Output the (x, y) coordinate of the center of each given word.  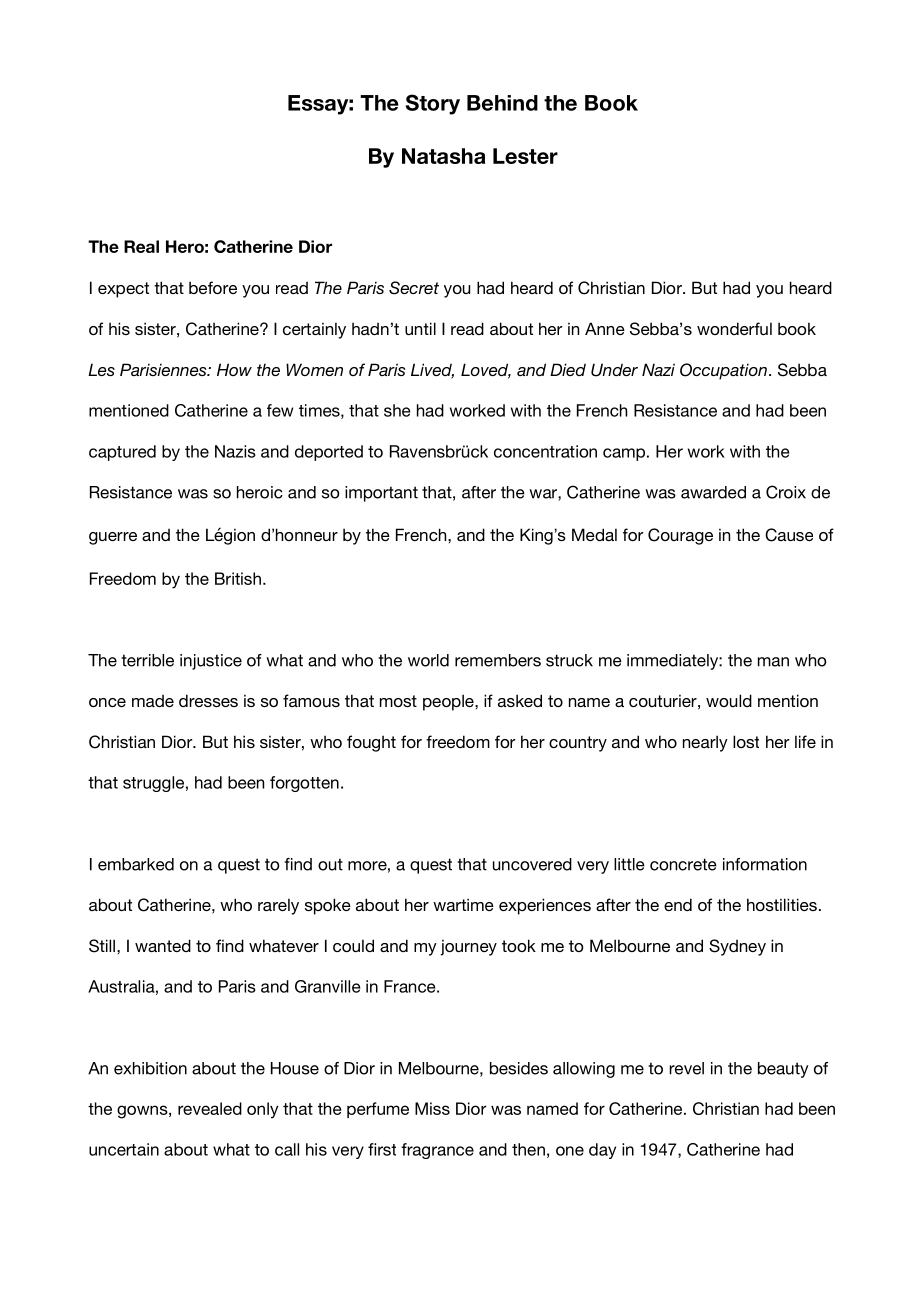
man (773, 662)
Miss (432, 1108)
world (428, 660)
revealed (210, 1108)
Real (141, 246)
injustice (211, 662)
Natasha (443, 156)
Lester (525, 156)
